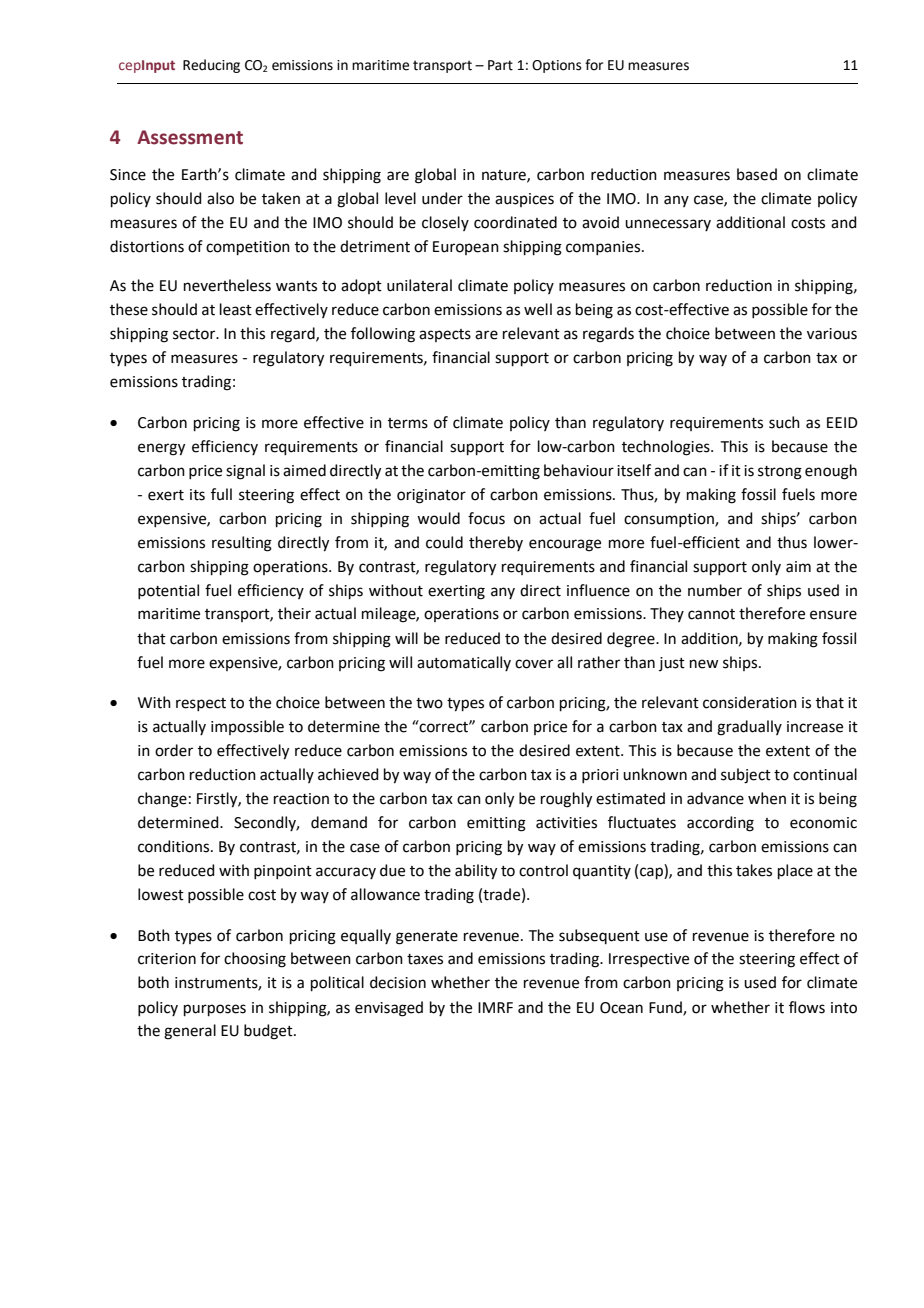 This screenshot has height=1308, width=924. Describe the element at coordinates (757, 174) in the screenshot. I see `based` at that location.
